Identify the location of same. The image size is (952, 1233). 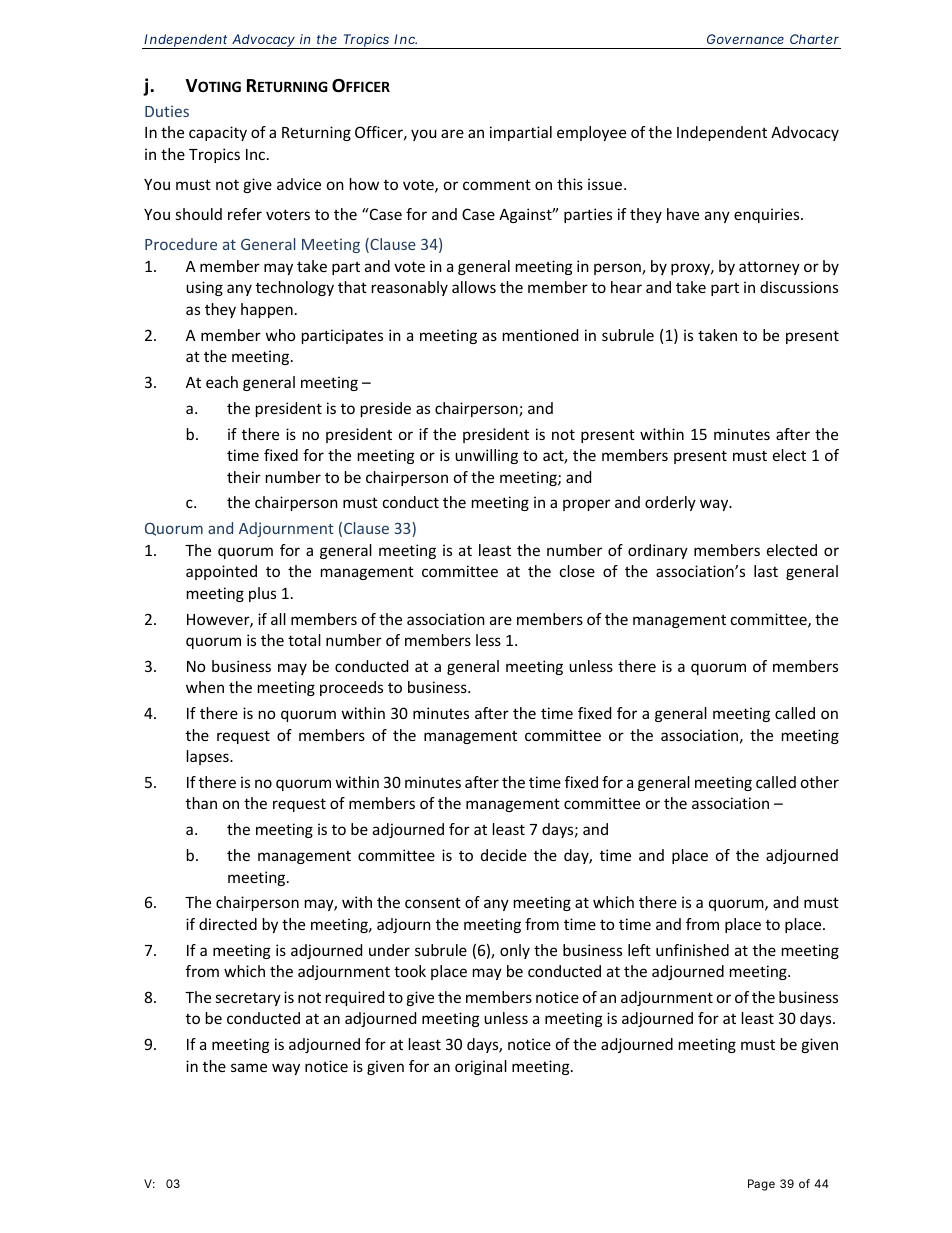
(249, 1067).
